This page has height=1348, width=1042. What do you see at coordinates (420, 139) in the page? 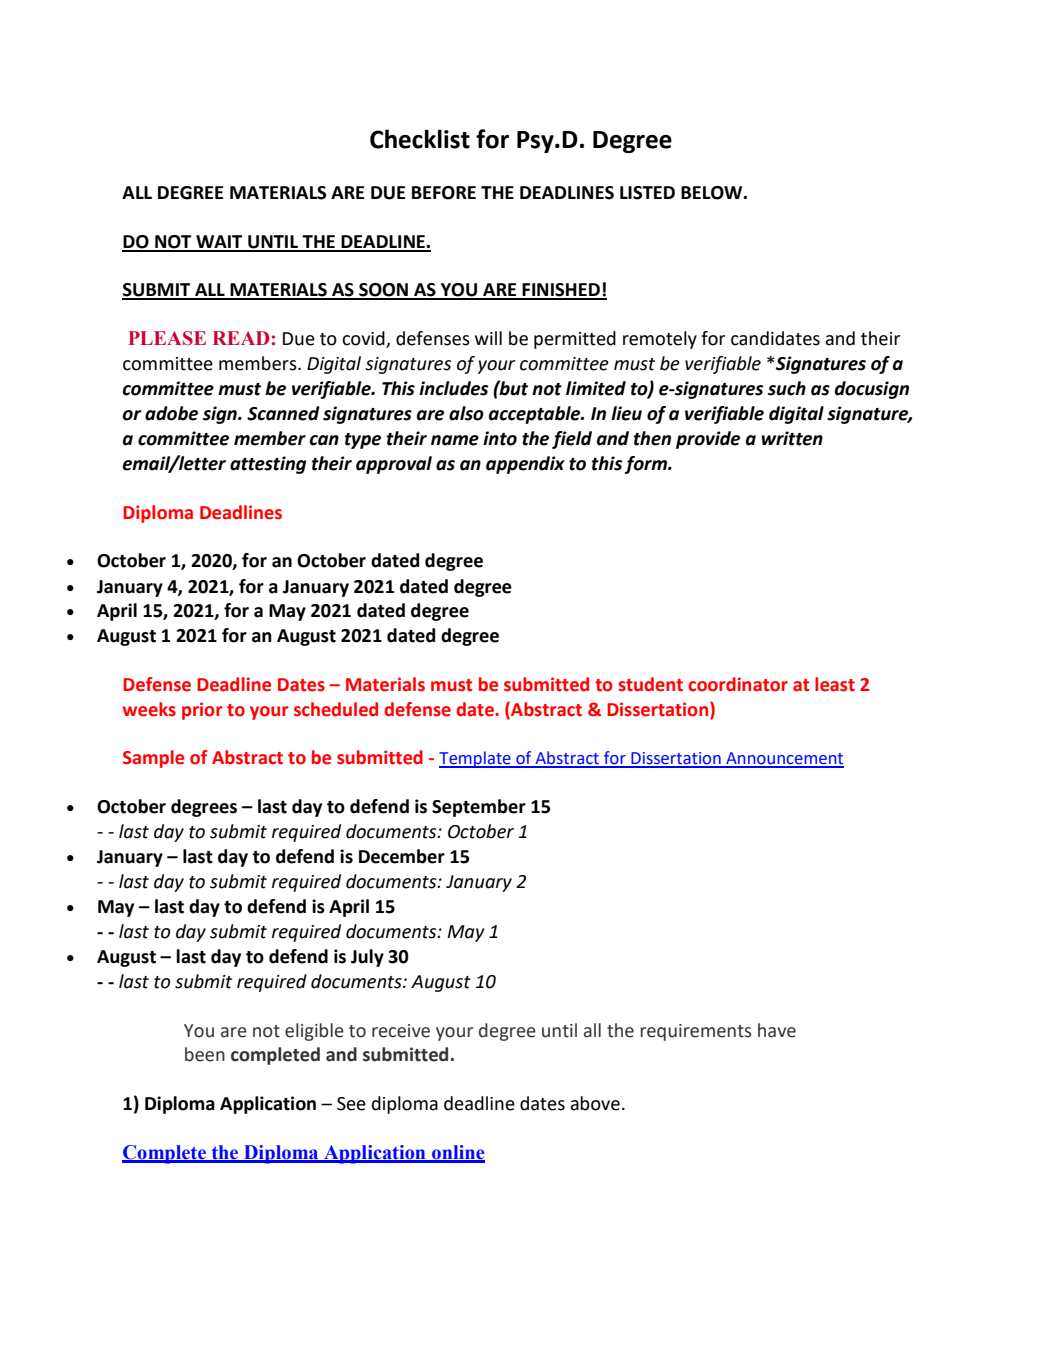
I see `Checklist` at bounding box center [420, 139].
